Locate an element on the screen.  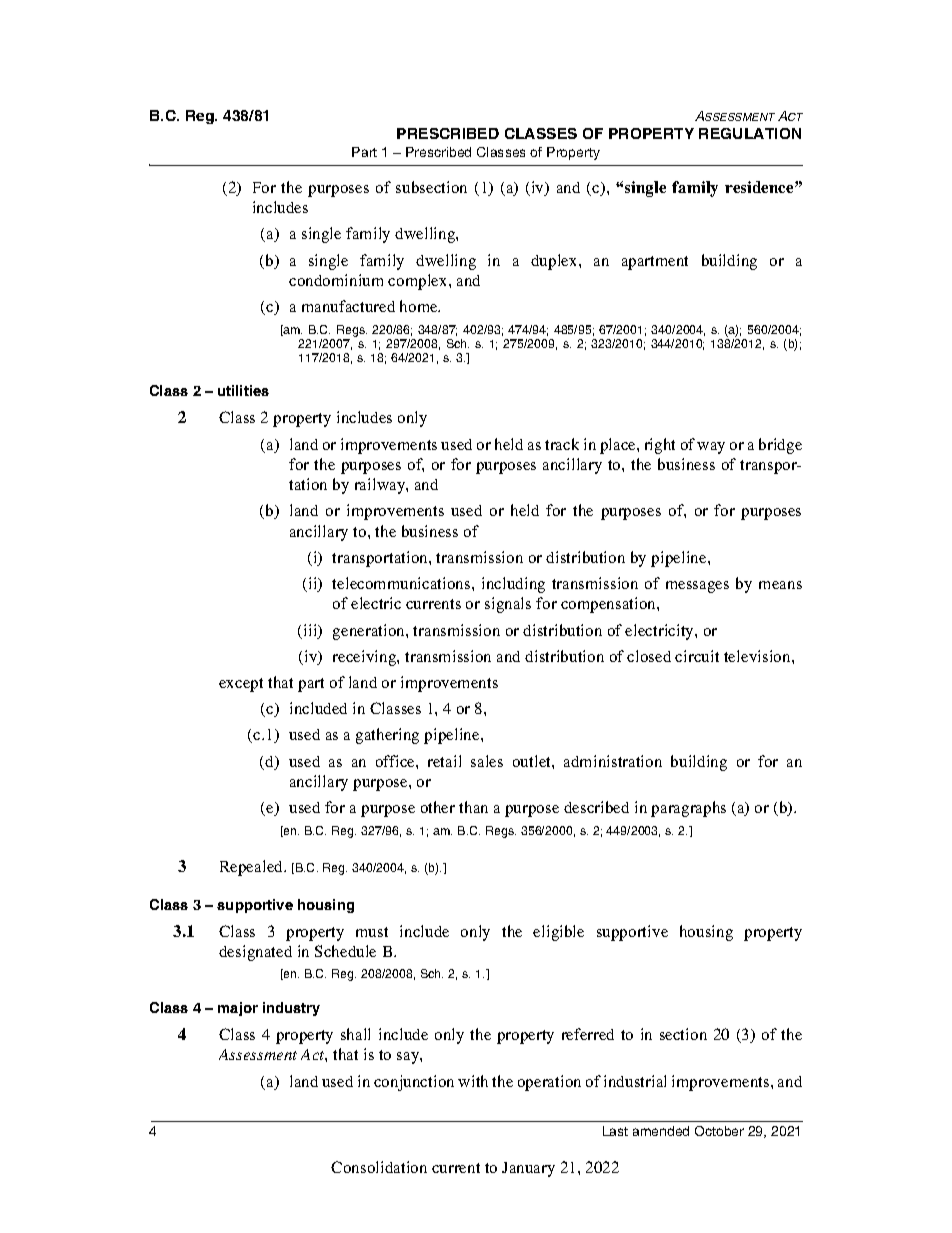
signals is located at coordinates (508, 605).
